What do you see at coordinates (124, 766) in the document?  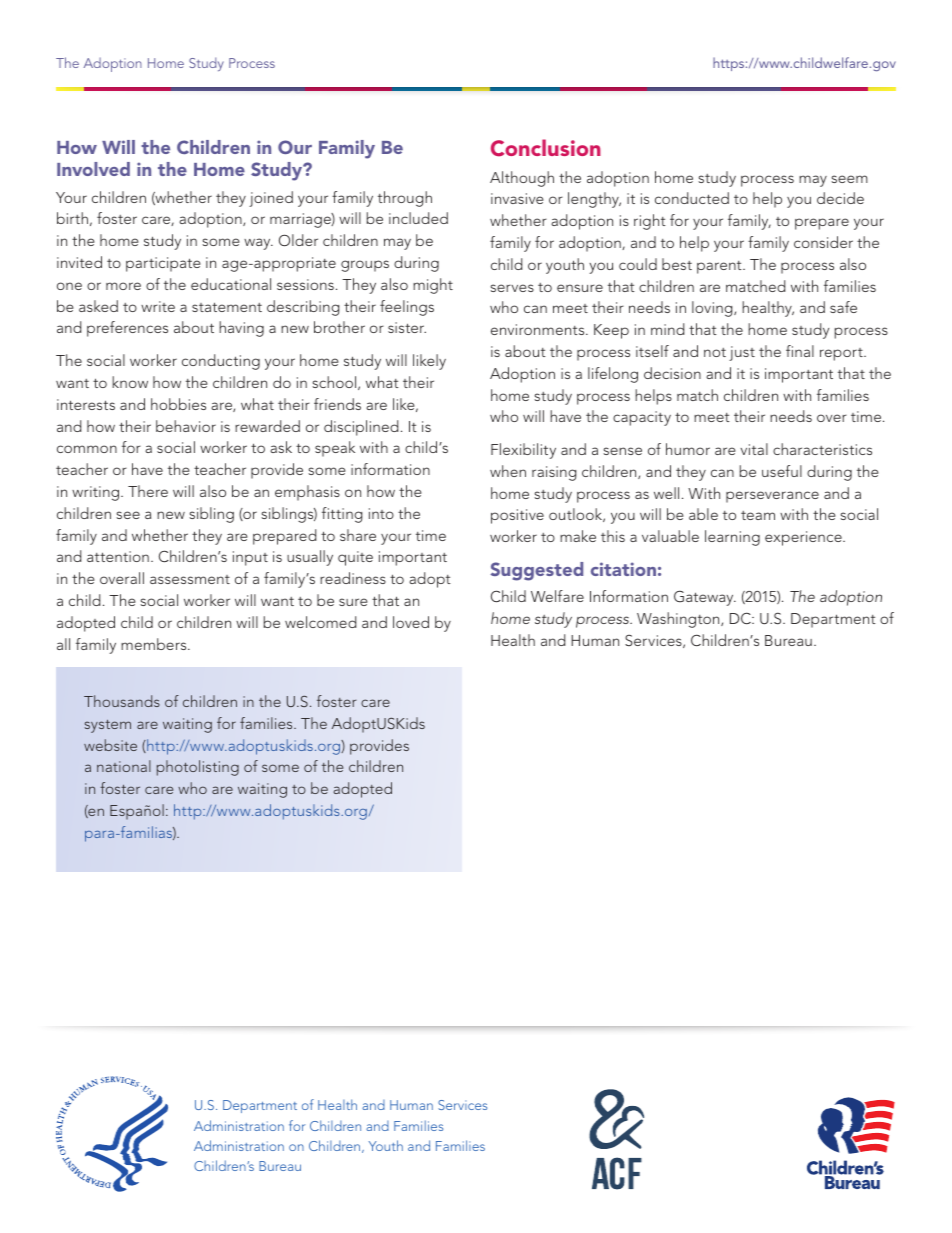 I see `national` at bounding box center [124, 766].
